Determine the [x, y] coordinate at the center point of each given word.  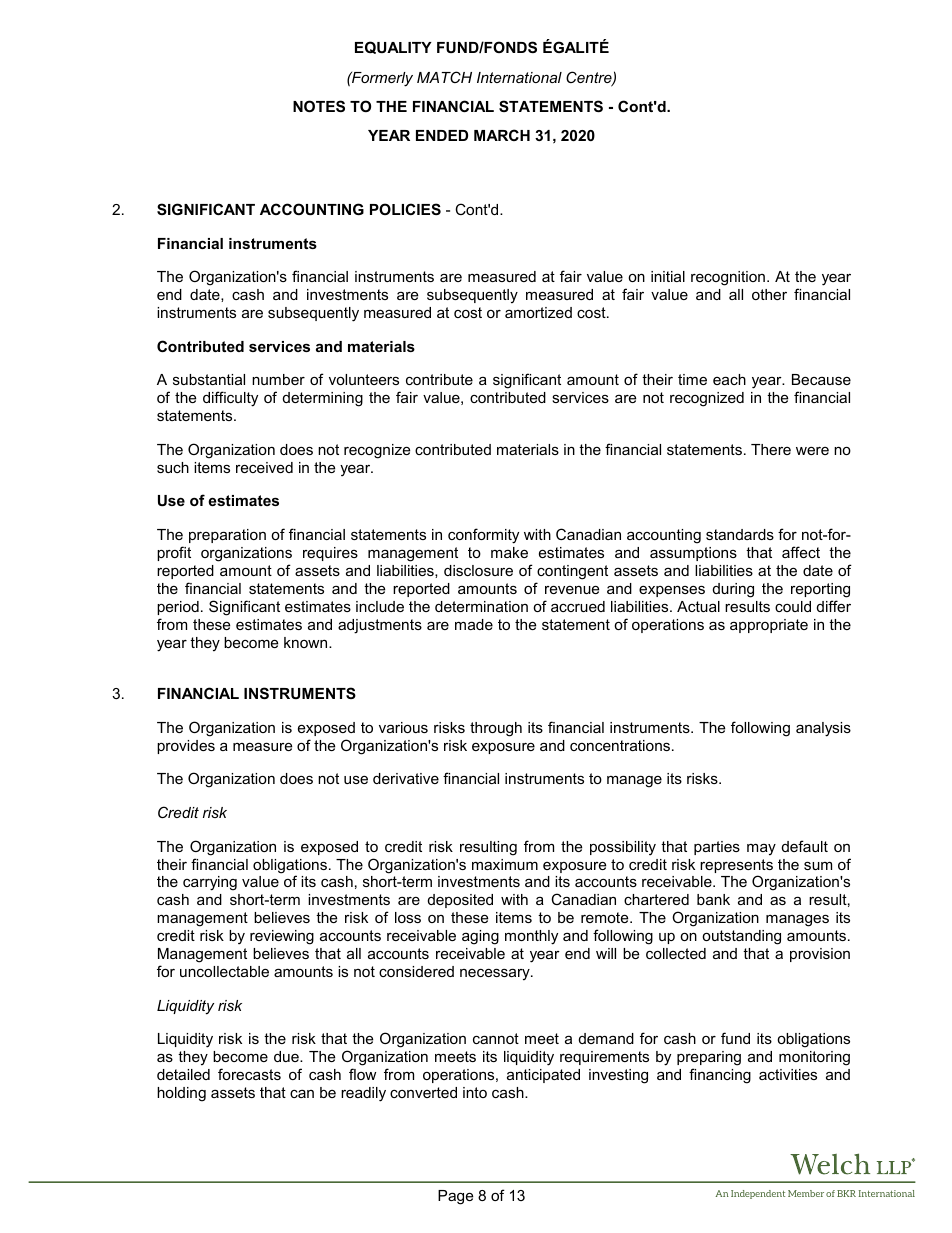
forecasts [249, 1074]
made [474, 624]
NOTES [319, 106]
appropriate [769, 626]
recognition [728, 278]
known [307, 642]
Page [455, 1197]
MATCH [444, 77]
